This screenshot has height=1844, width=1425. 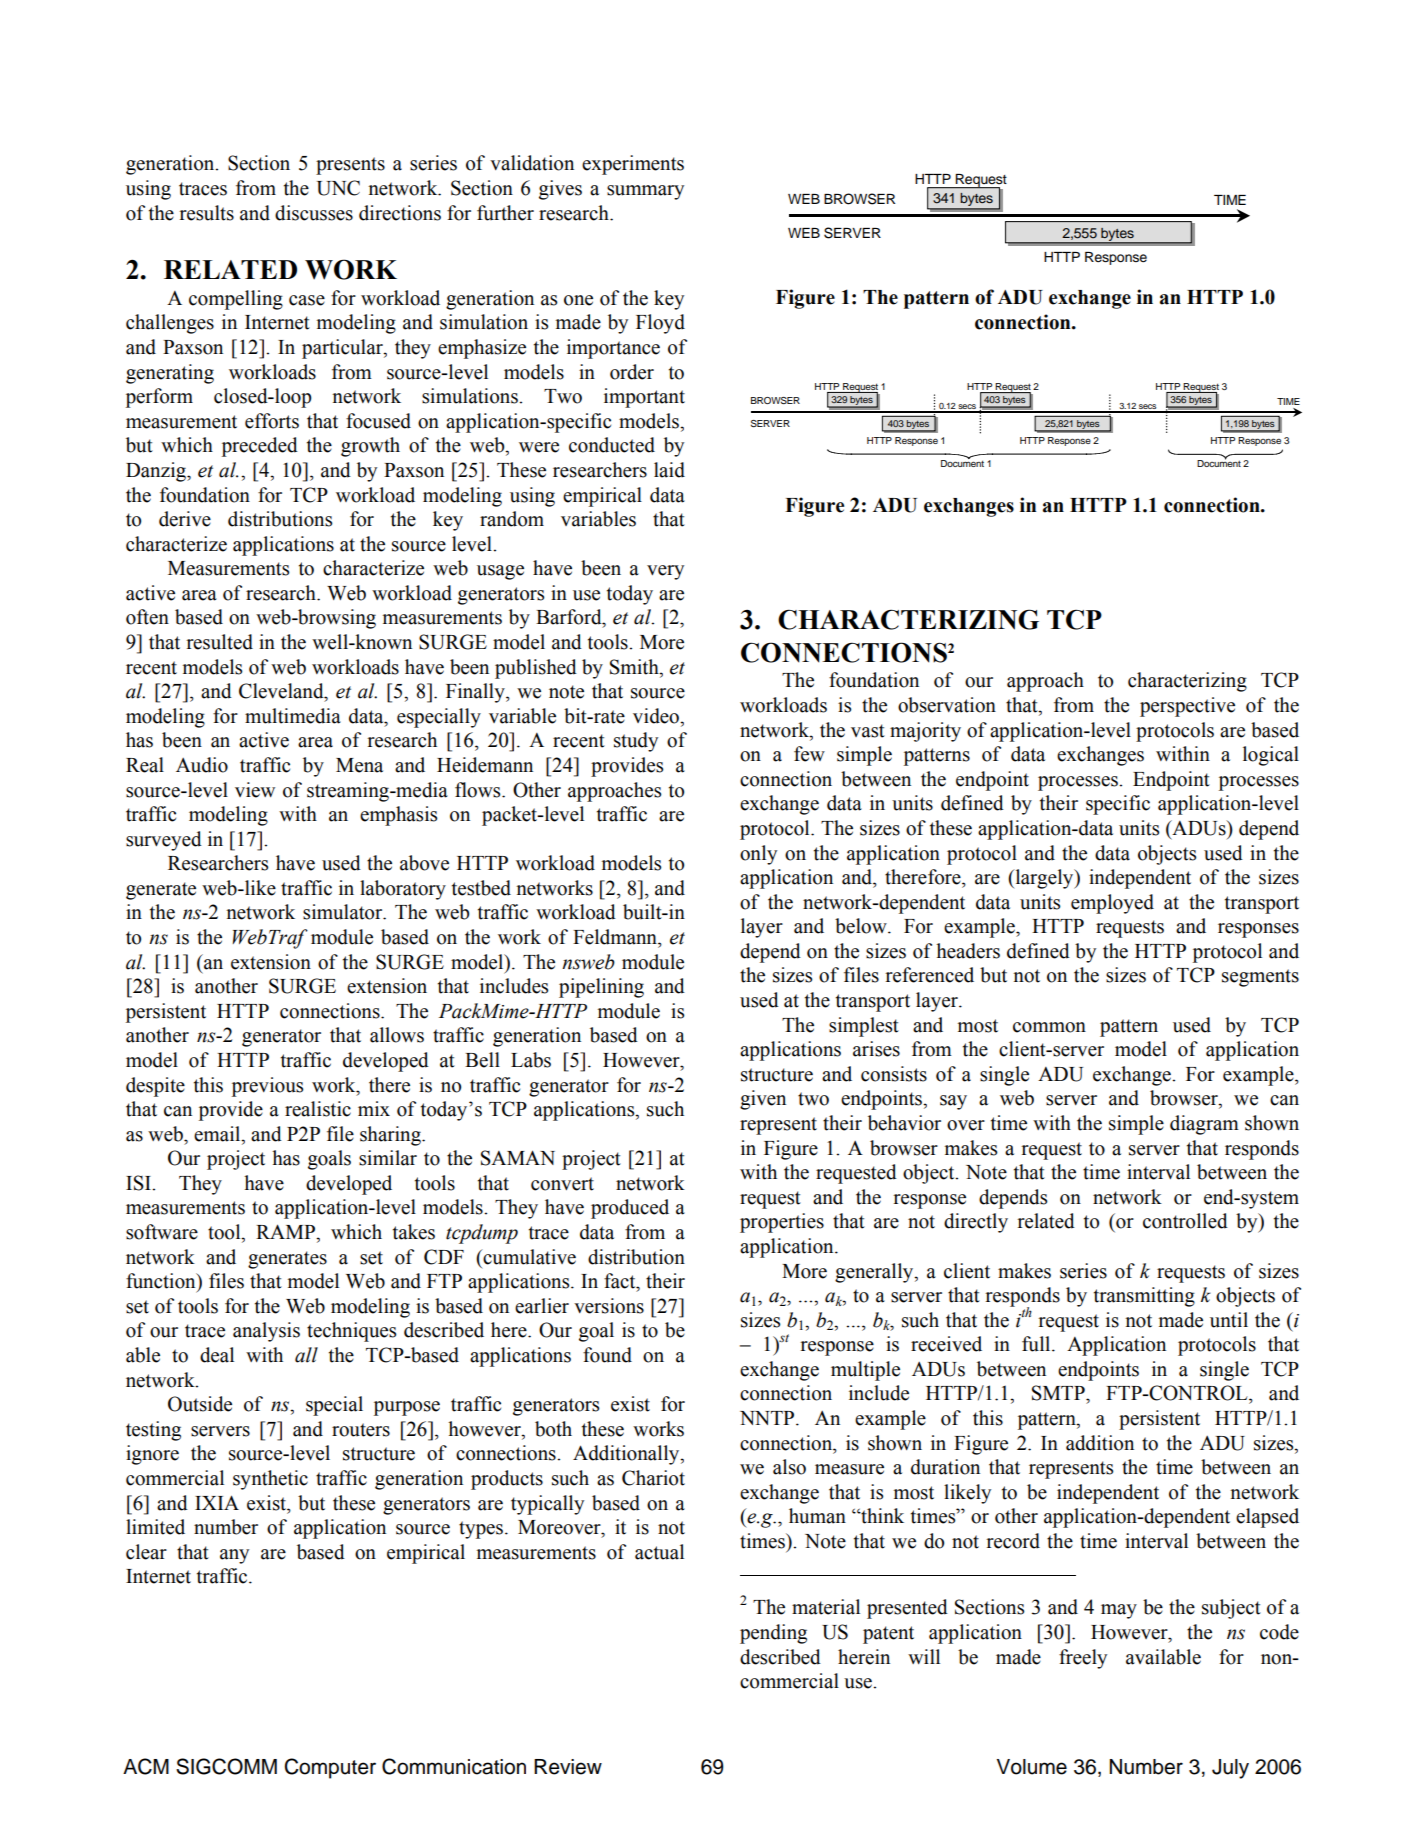 I want to click on simulator, so click(x=344, y=912).
